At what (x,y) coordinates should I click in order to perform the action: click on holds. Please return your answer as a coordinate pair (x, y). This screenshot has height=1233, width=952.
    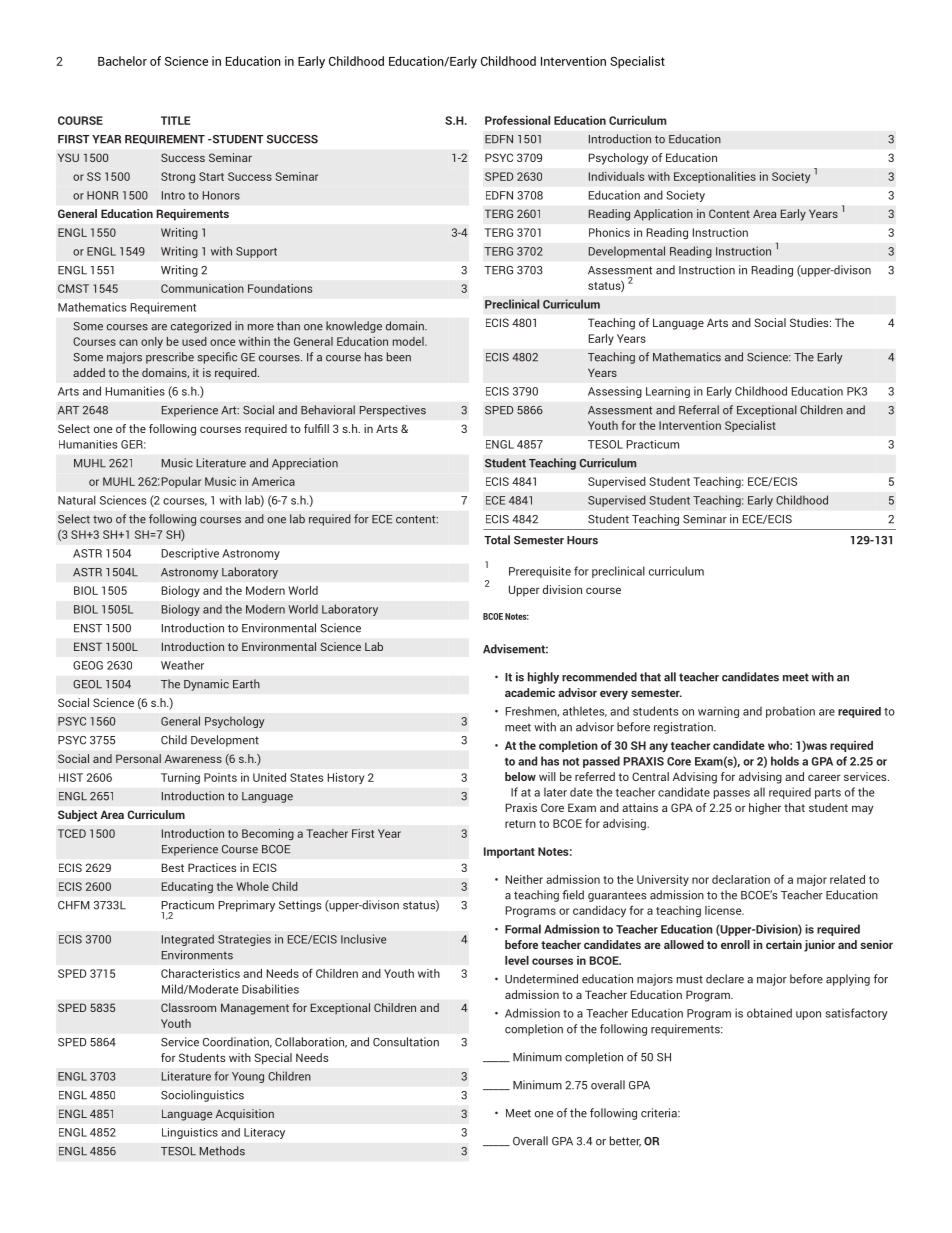
    Looking at the image, I should click on (785, 761).
